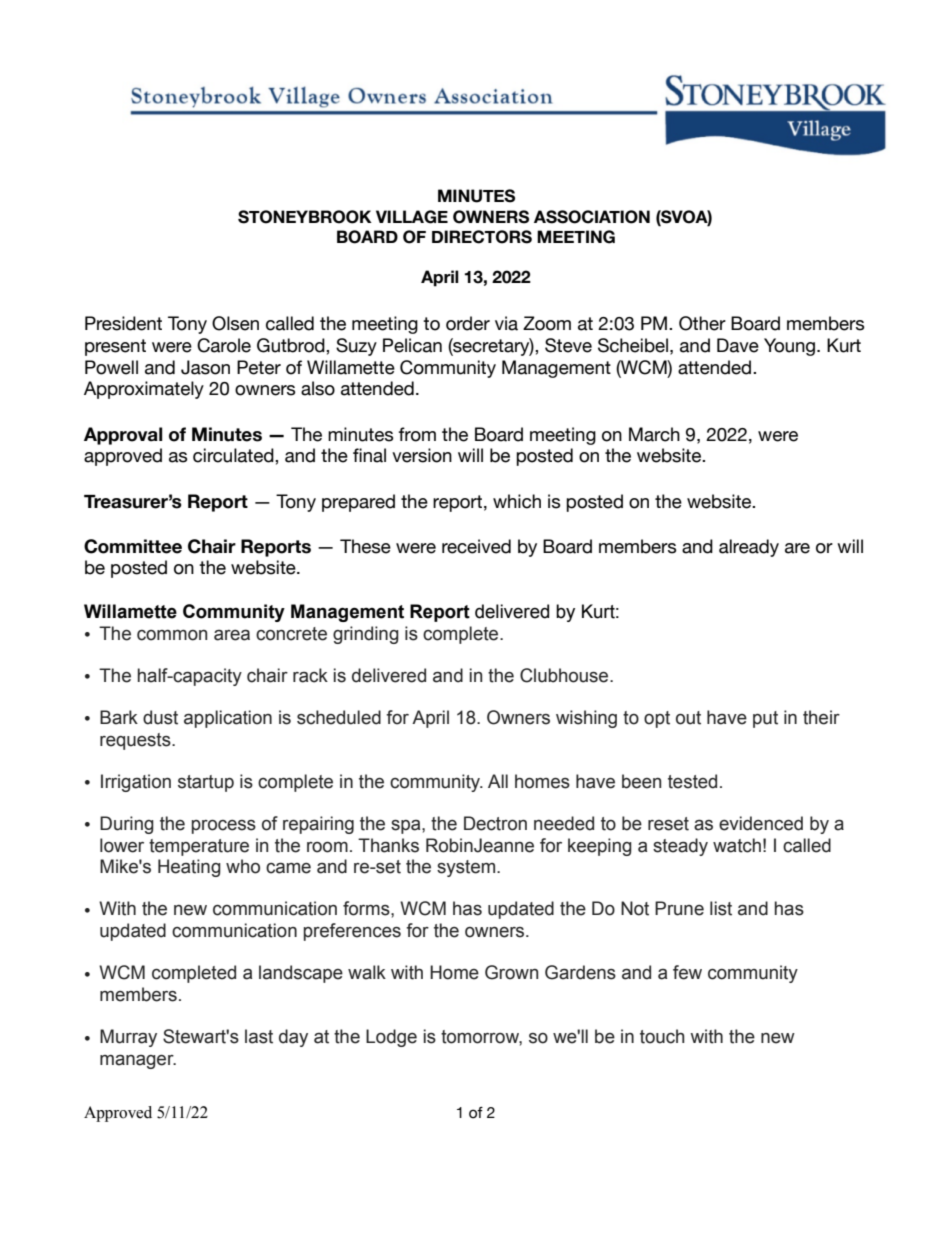 The width and height of the document is (952, 1233). Describe the element at coordinates (662, 1036) in the document. I see `touch` at that location.
